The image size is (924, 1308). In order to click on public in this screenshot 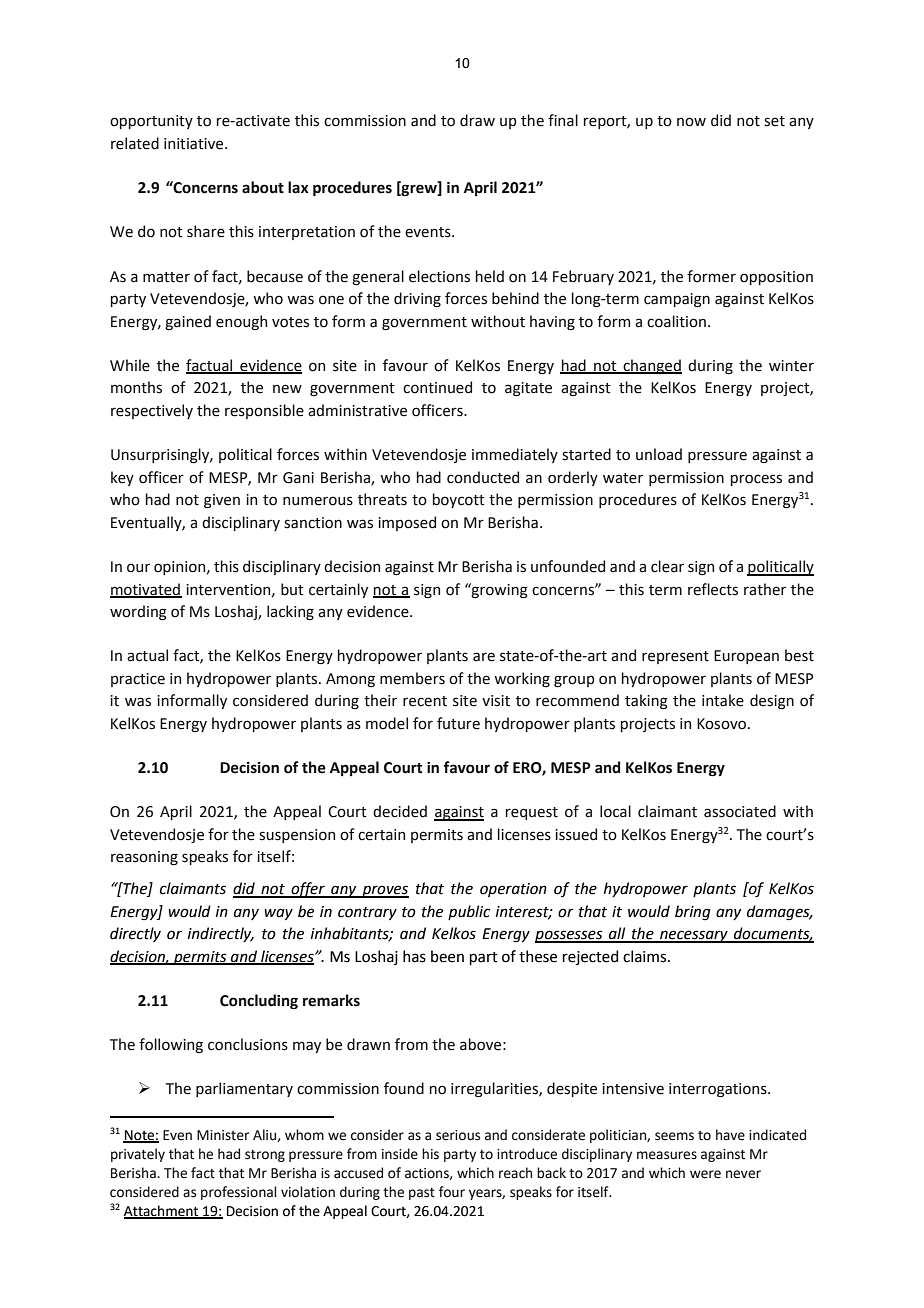, I will do `click(469, 912)`.
